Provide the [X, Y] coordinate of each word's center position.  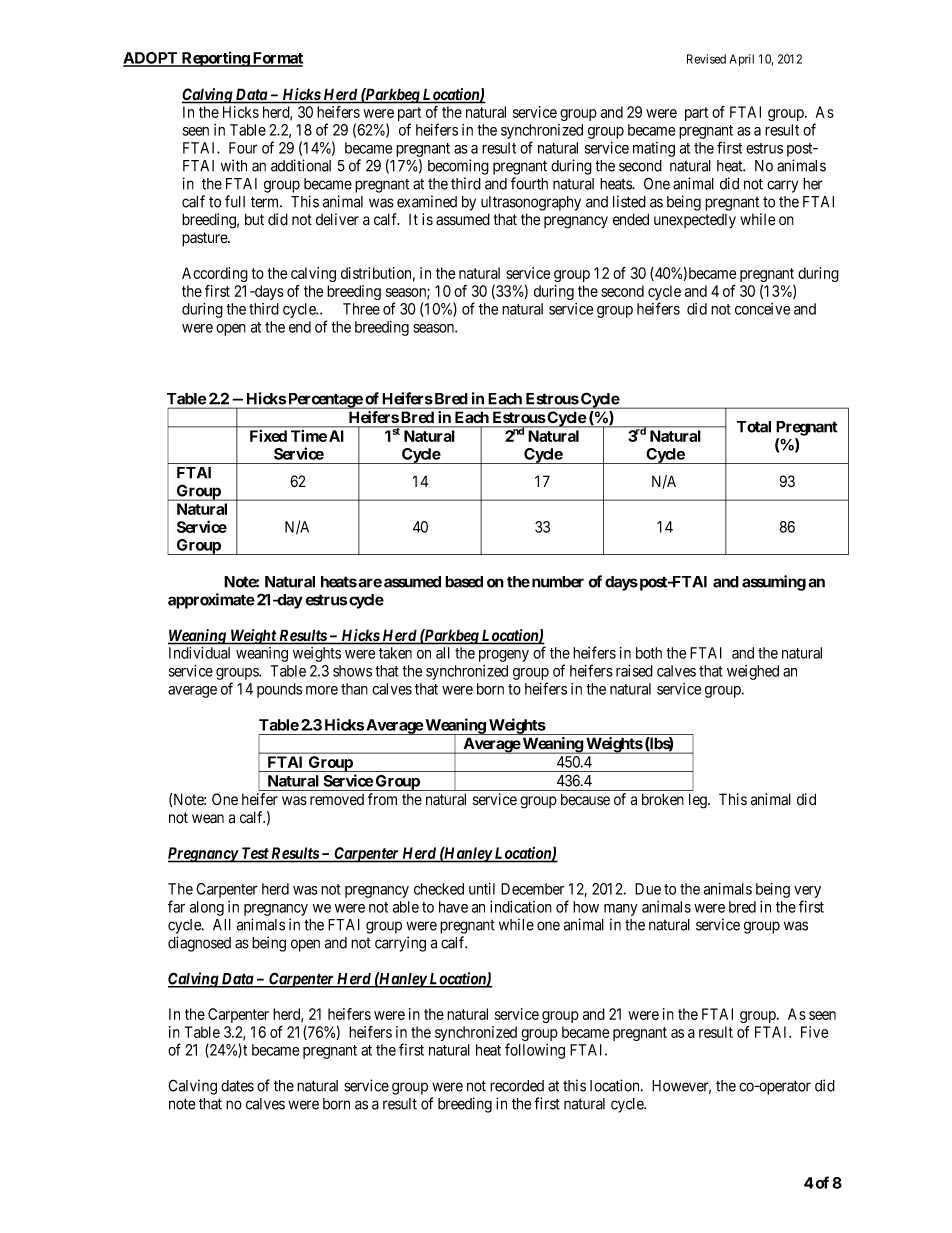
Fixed [268, 436]
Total [754, 427]
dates [237, 1086]
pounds [279, 690]
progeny [504, 656]
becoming [458, 167]
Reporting [215, 59]
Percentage [325, 401]
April [742, 60]
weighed [753, 672]
